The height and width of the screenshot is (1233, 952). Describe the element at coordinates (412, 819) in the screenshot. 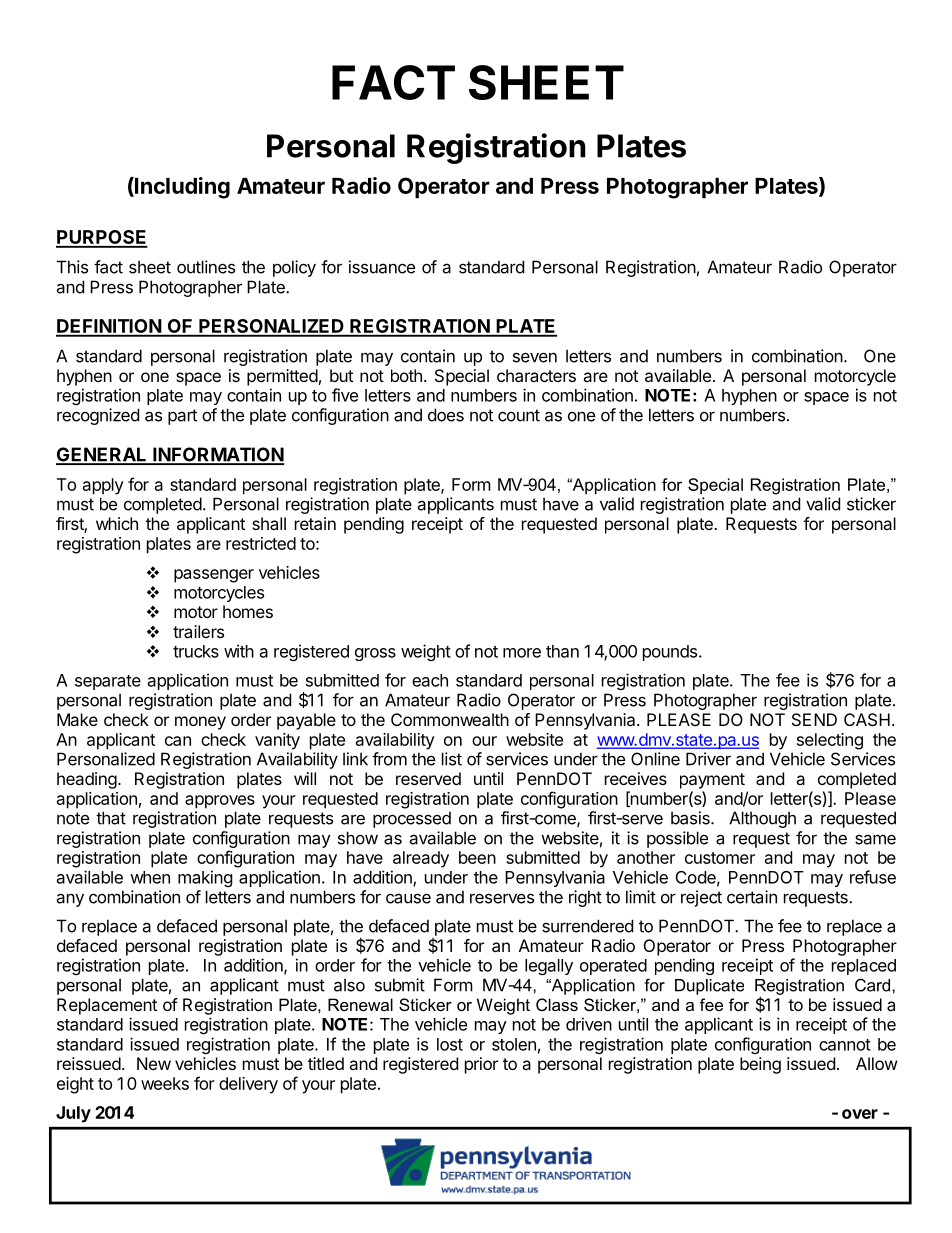

I see `processed` at that location.
